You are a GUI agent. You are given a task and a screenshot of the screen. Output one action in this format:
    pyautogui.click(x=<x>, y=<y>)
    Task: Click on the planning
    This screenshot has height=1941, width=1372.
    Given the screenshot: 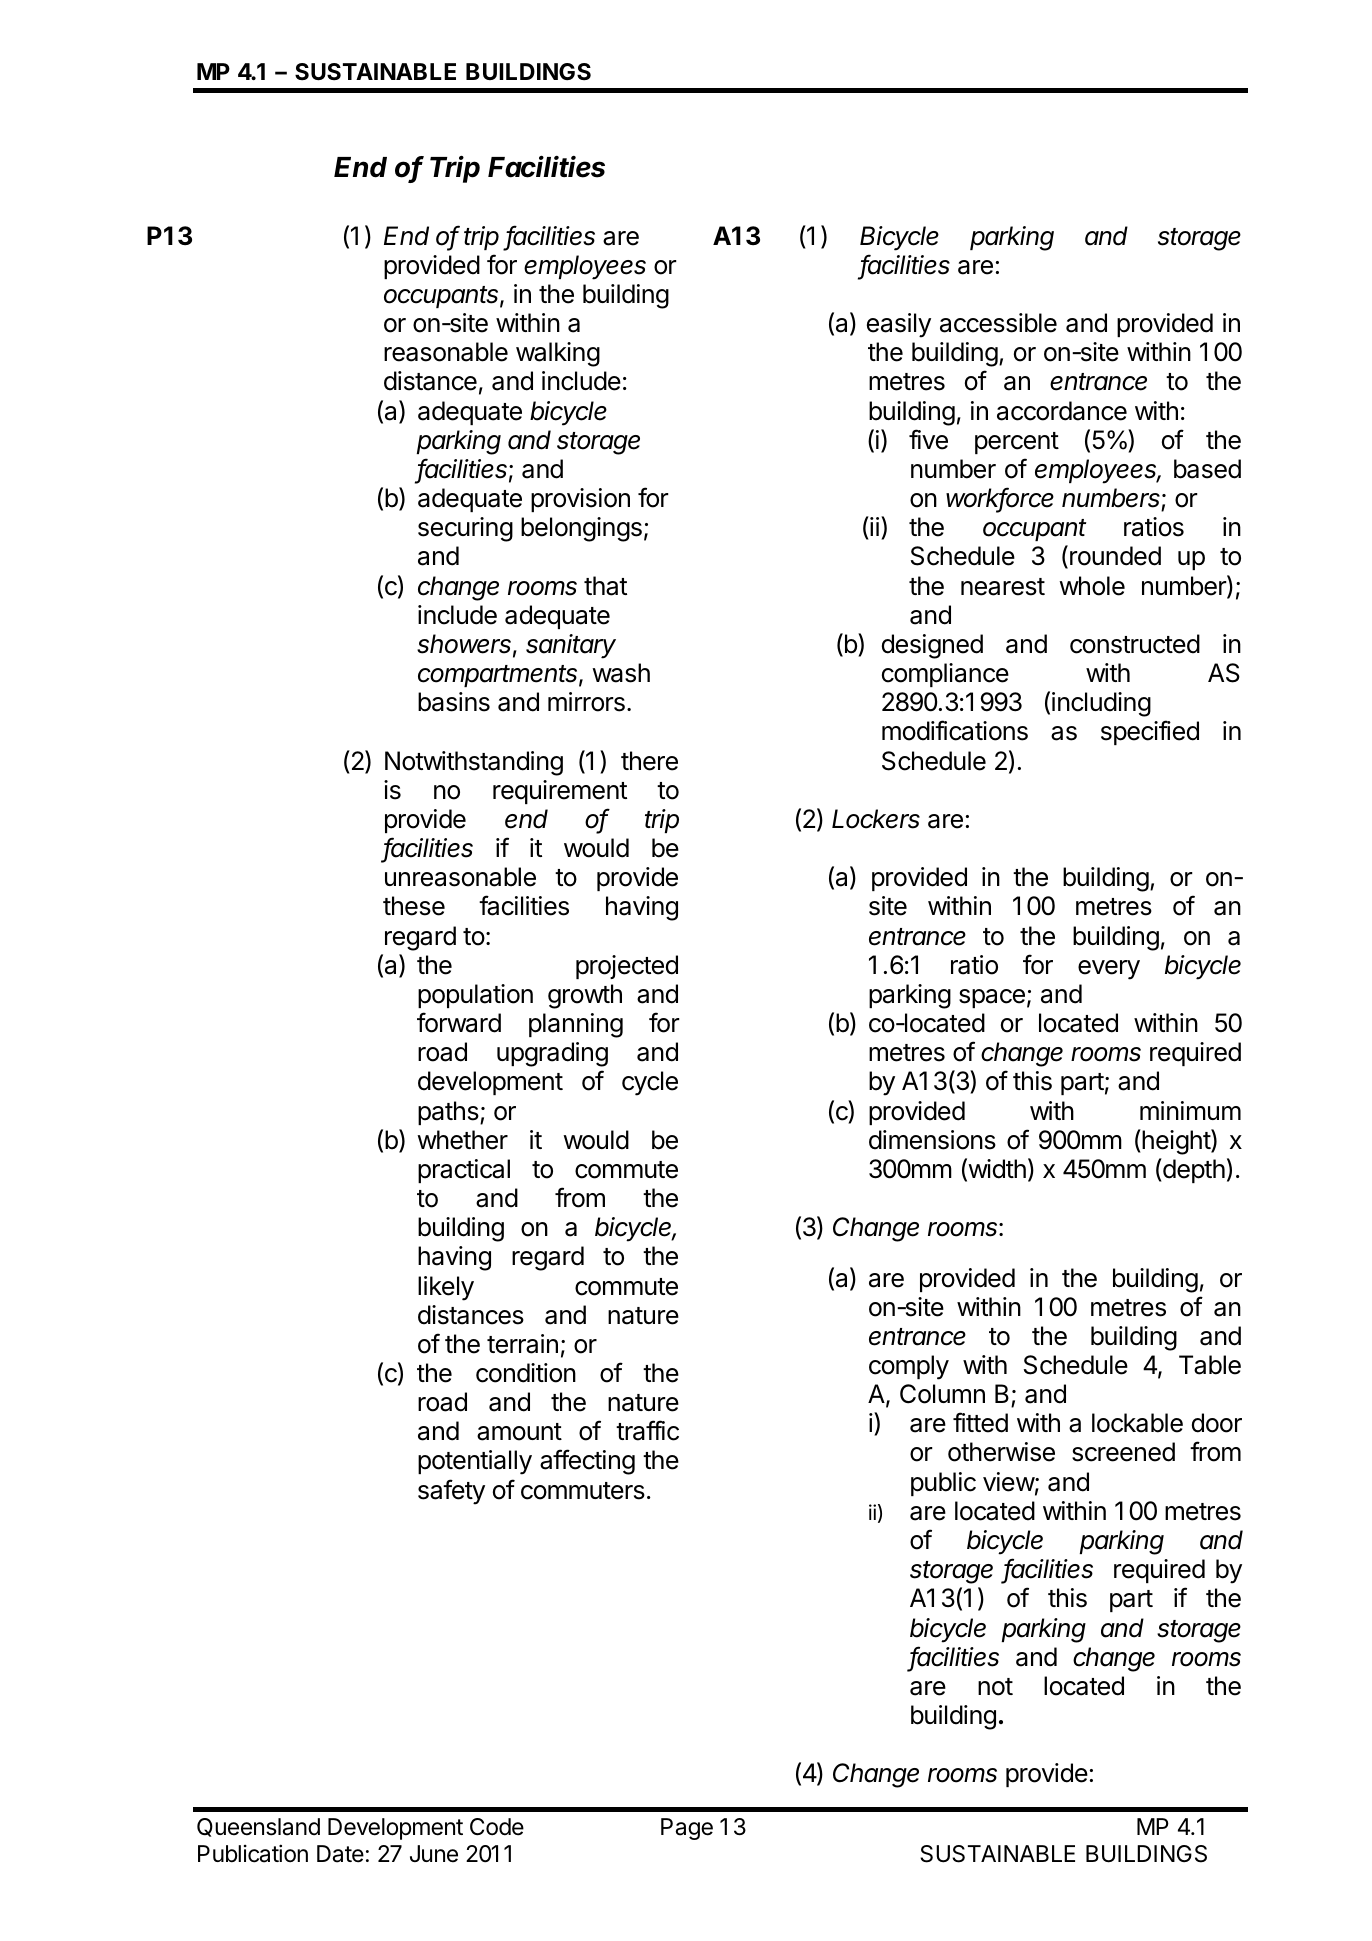 What is the action you would take?
    pyautogui.click(x=576, y=1025)
